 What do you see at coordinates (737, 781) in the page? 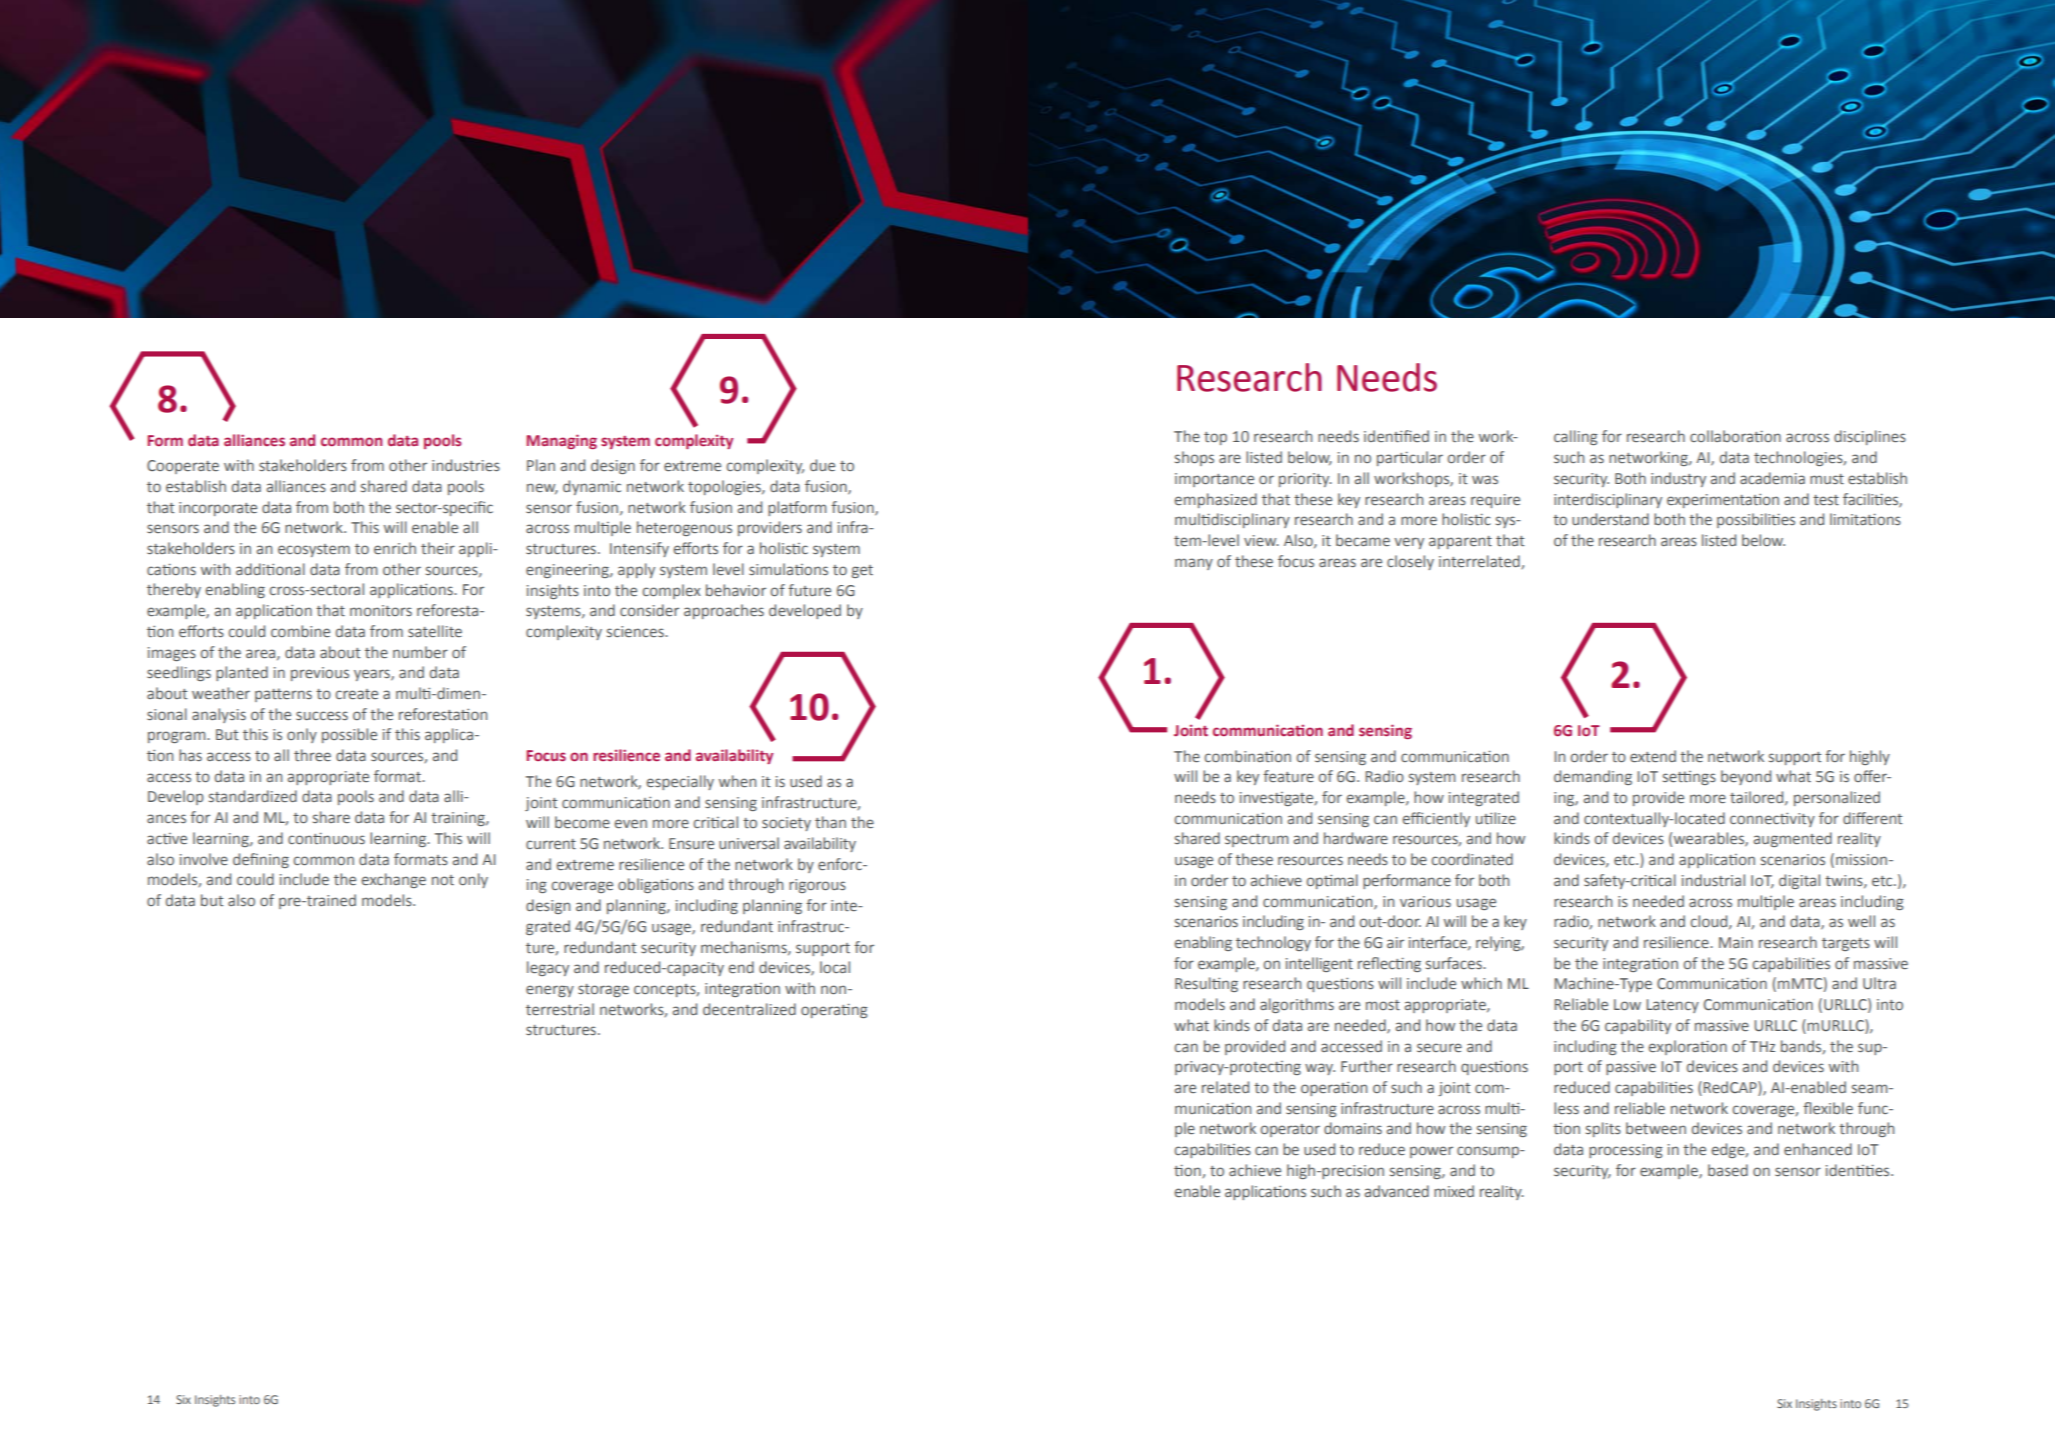
I see `when` at bounding box center [737, 781].
